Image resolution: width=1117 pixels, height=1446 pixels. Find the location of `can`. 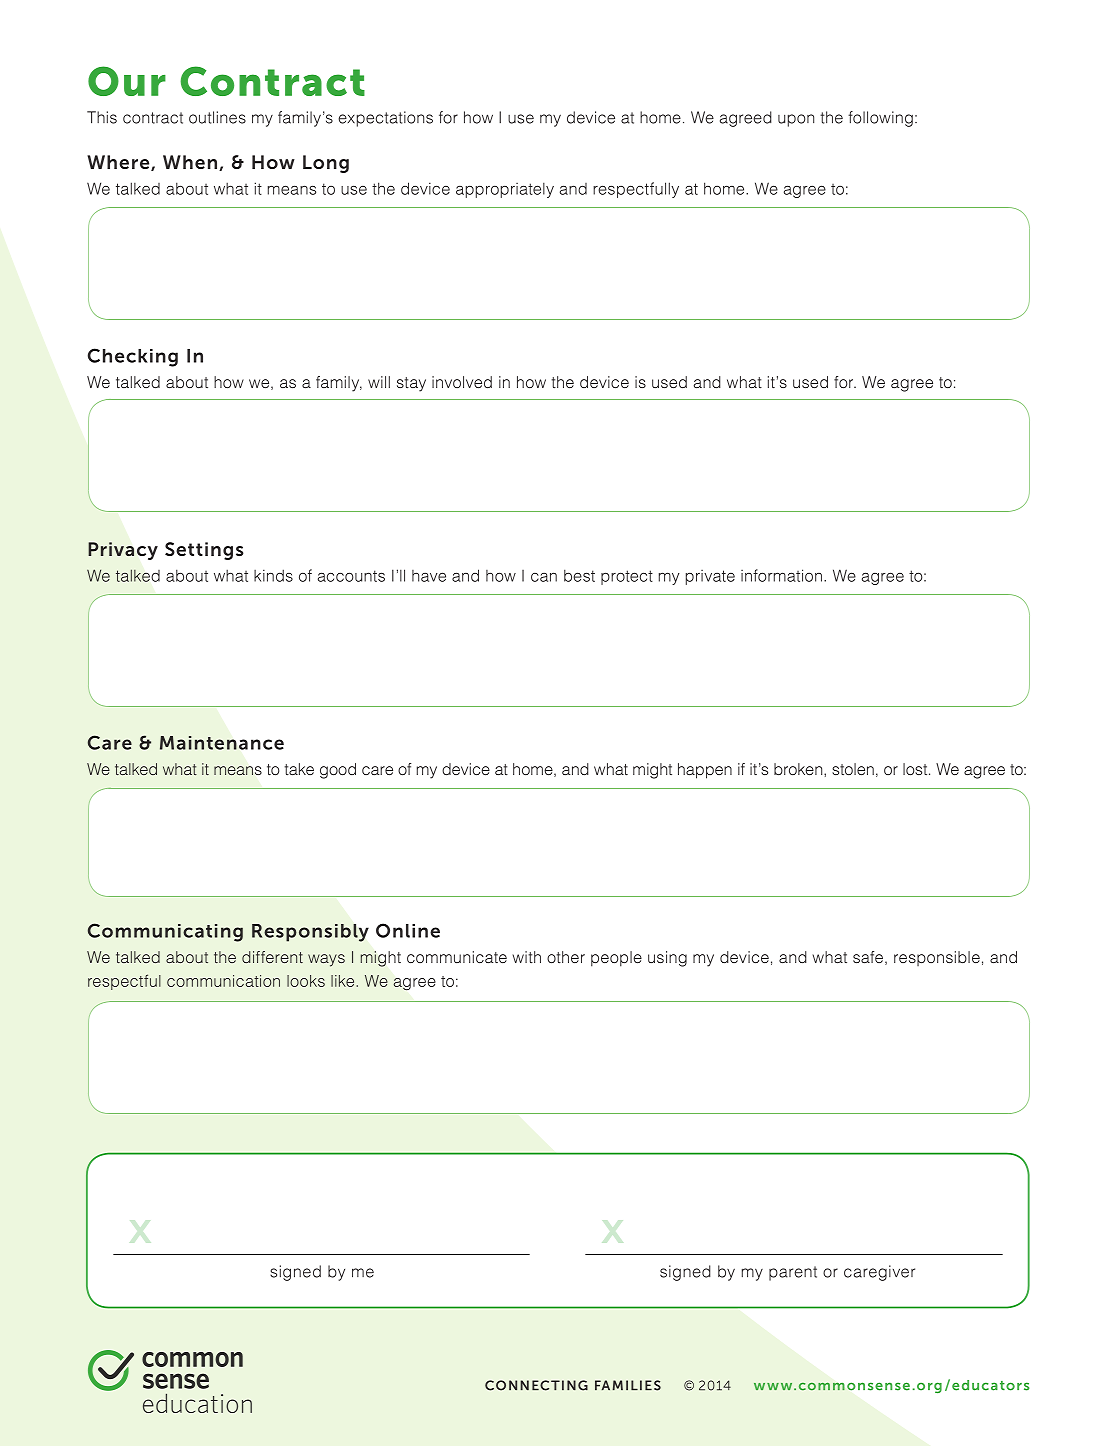

can is located at coordinates (544, 577).
